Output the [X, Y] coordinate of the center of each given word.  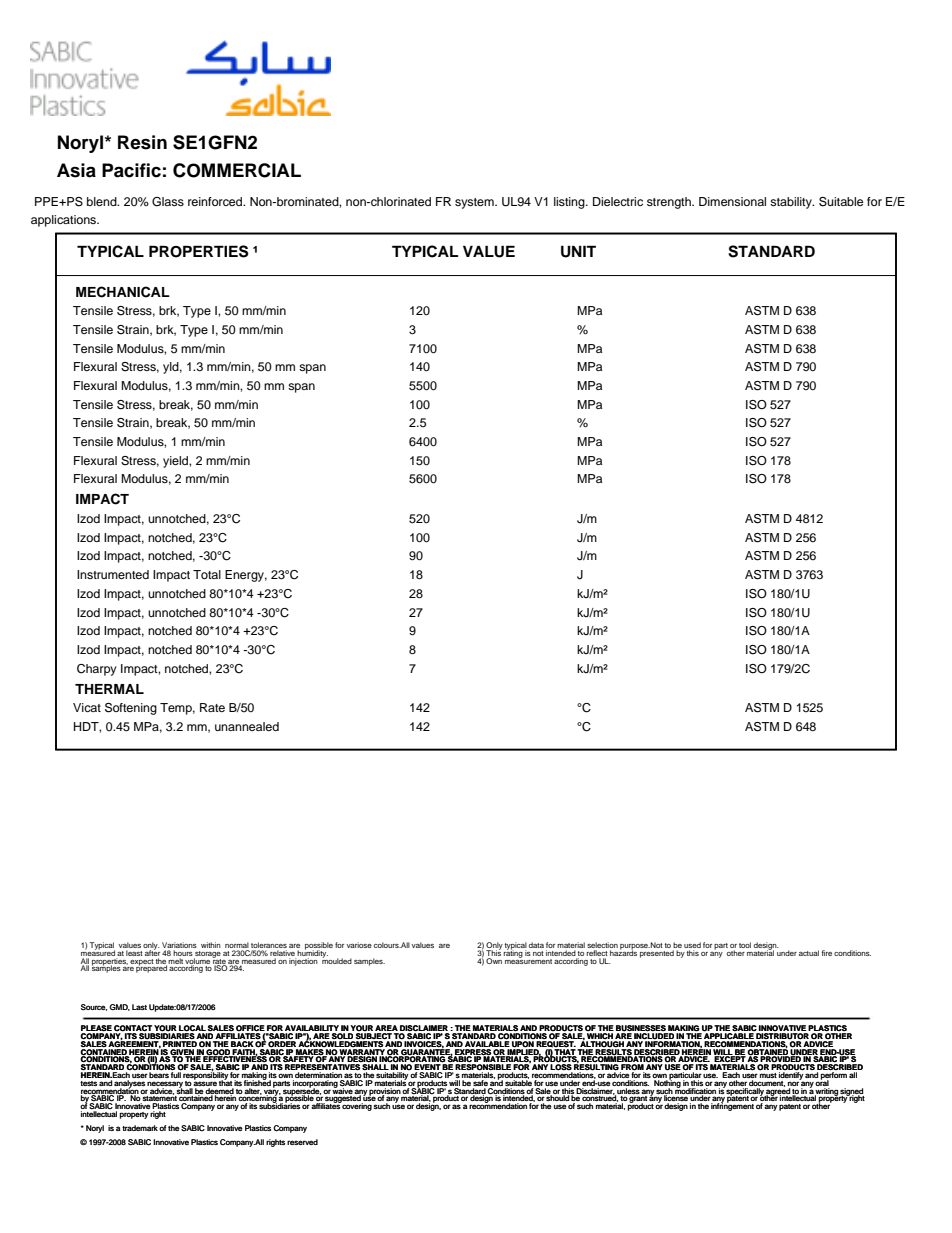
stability [792, 203]
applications [65, 221]
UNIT [578, 251]
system [475, 203]
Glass [168, 202]
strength [670, 203]
